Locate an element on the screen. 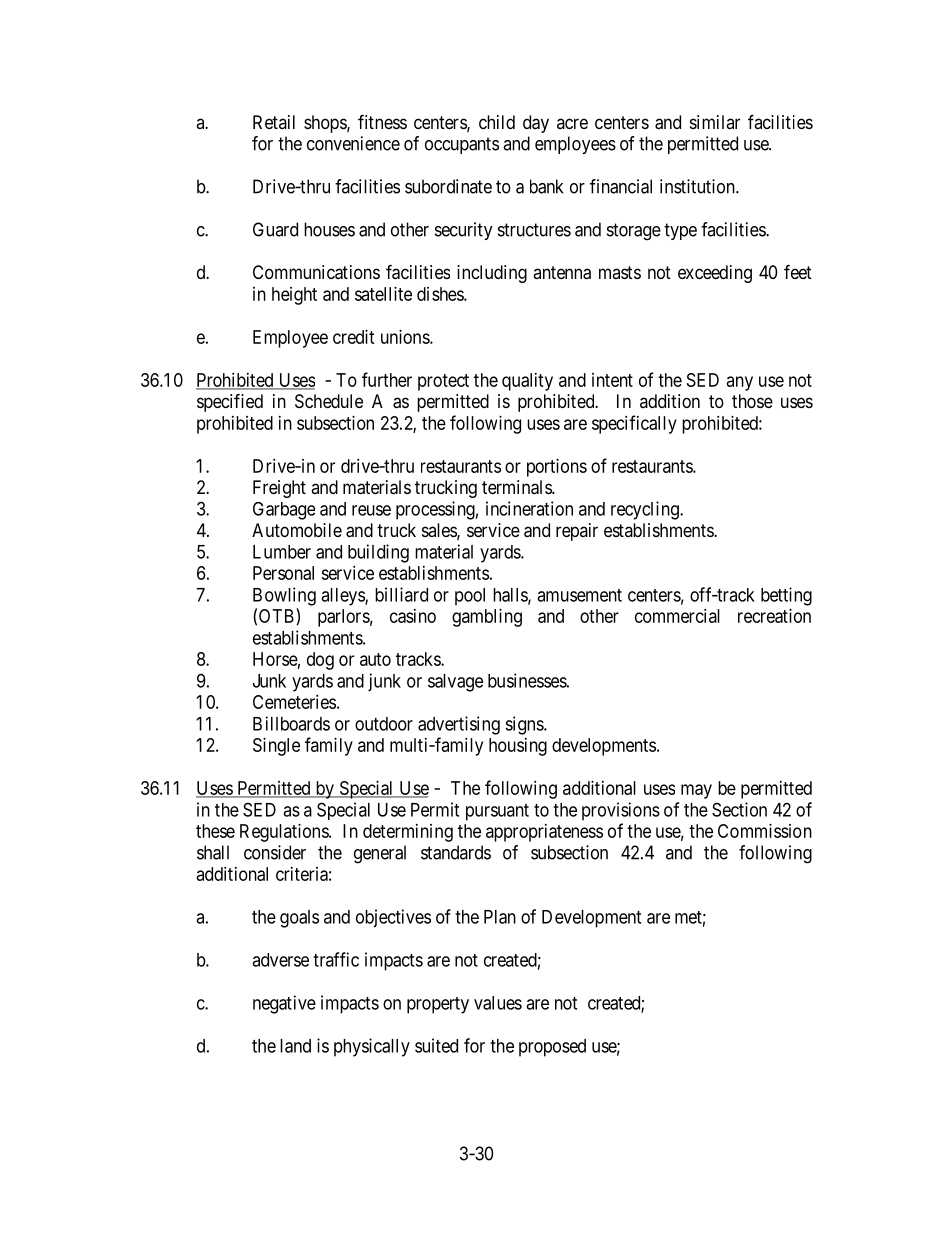 This screenshot has height=1233, width=952. terminals is located at coordinates (517, 487).
